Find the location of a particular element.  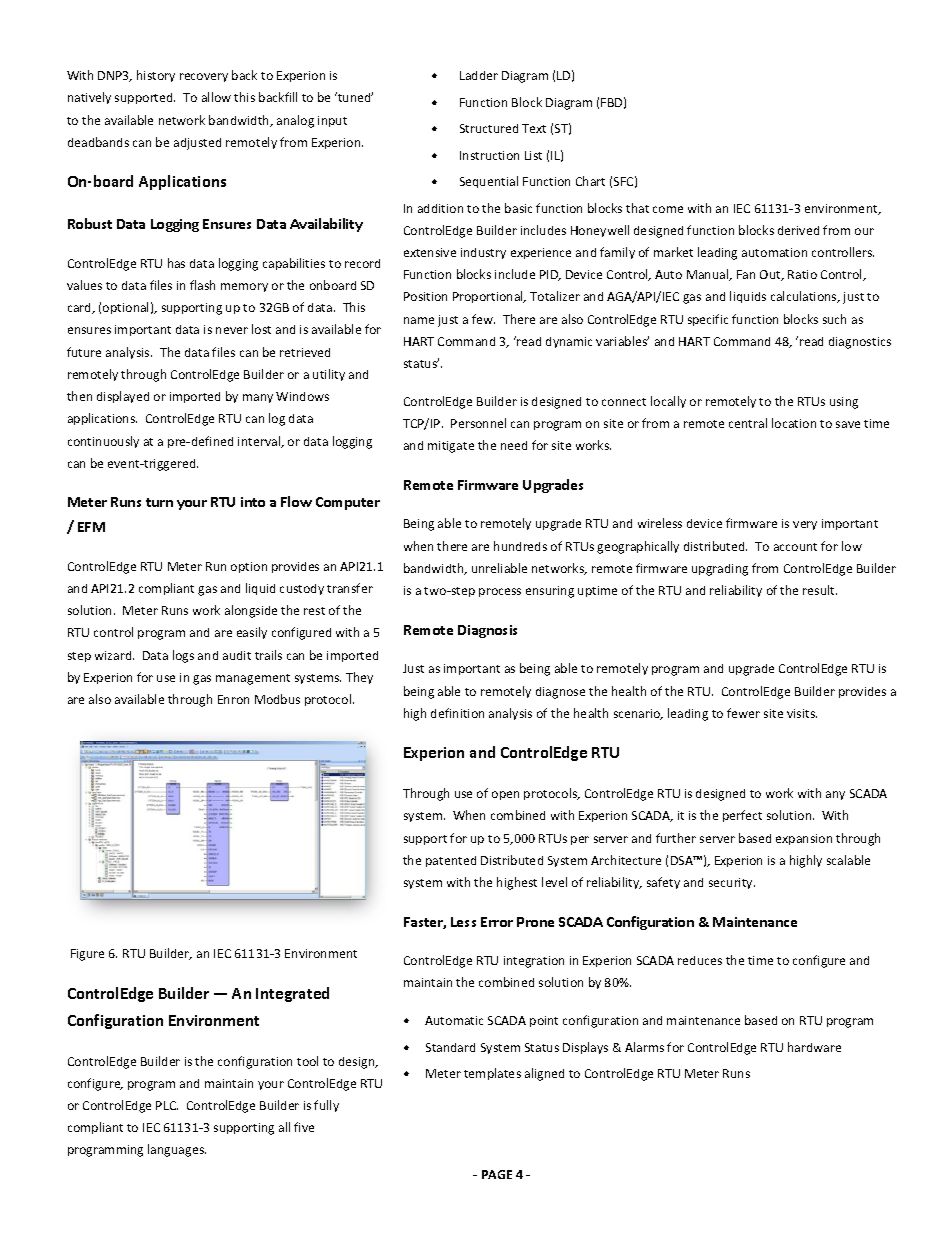

perfect is located at coordinates (742, 816).
